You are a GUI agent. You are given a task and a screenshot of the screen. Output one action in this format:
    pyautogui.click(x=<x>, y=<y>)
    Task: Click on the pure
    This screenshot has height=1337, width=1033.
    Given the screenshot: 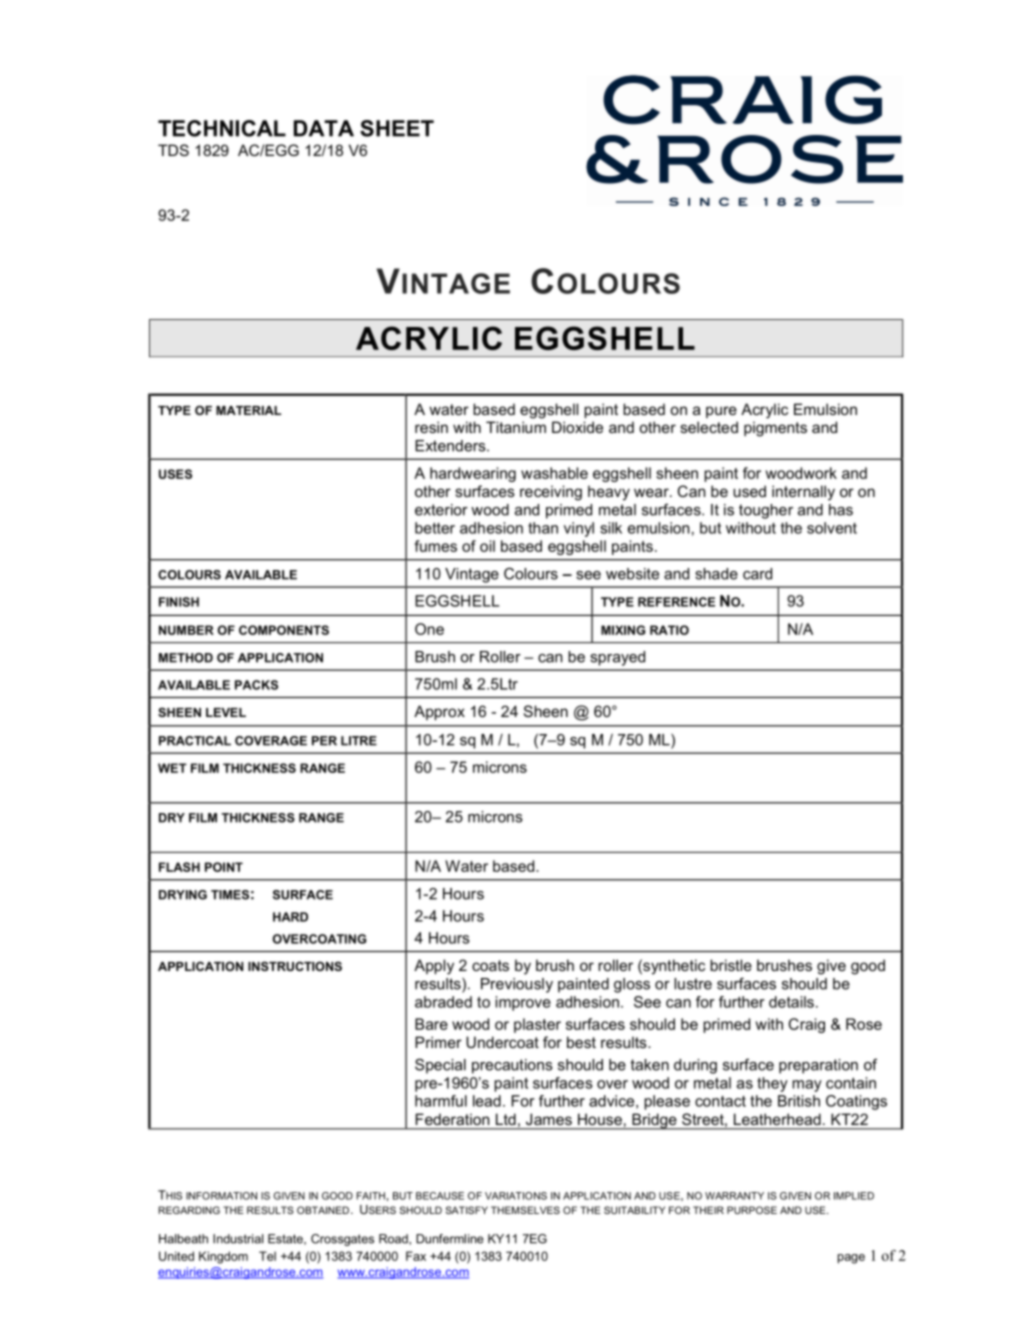 What is the action you would take?
    pyautogui.click(x=721, y=412)
